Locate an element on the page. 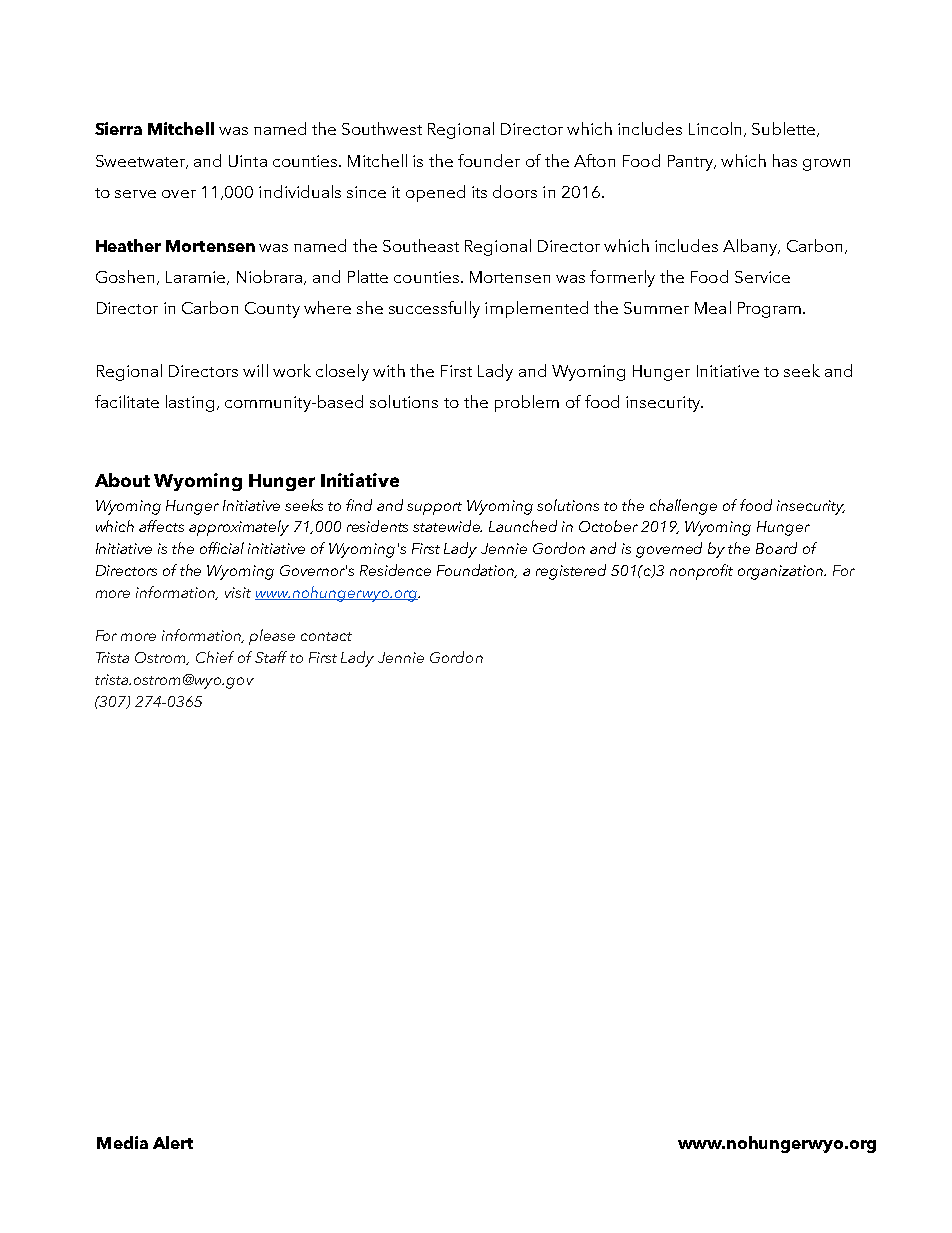 This page has height=1233, width=952. Alert is located at coordinates (173, 1142).
